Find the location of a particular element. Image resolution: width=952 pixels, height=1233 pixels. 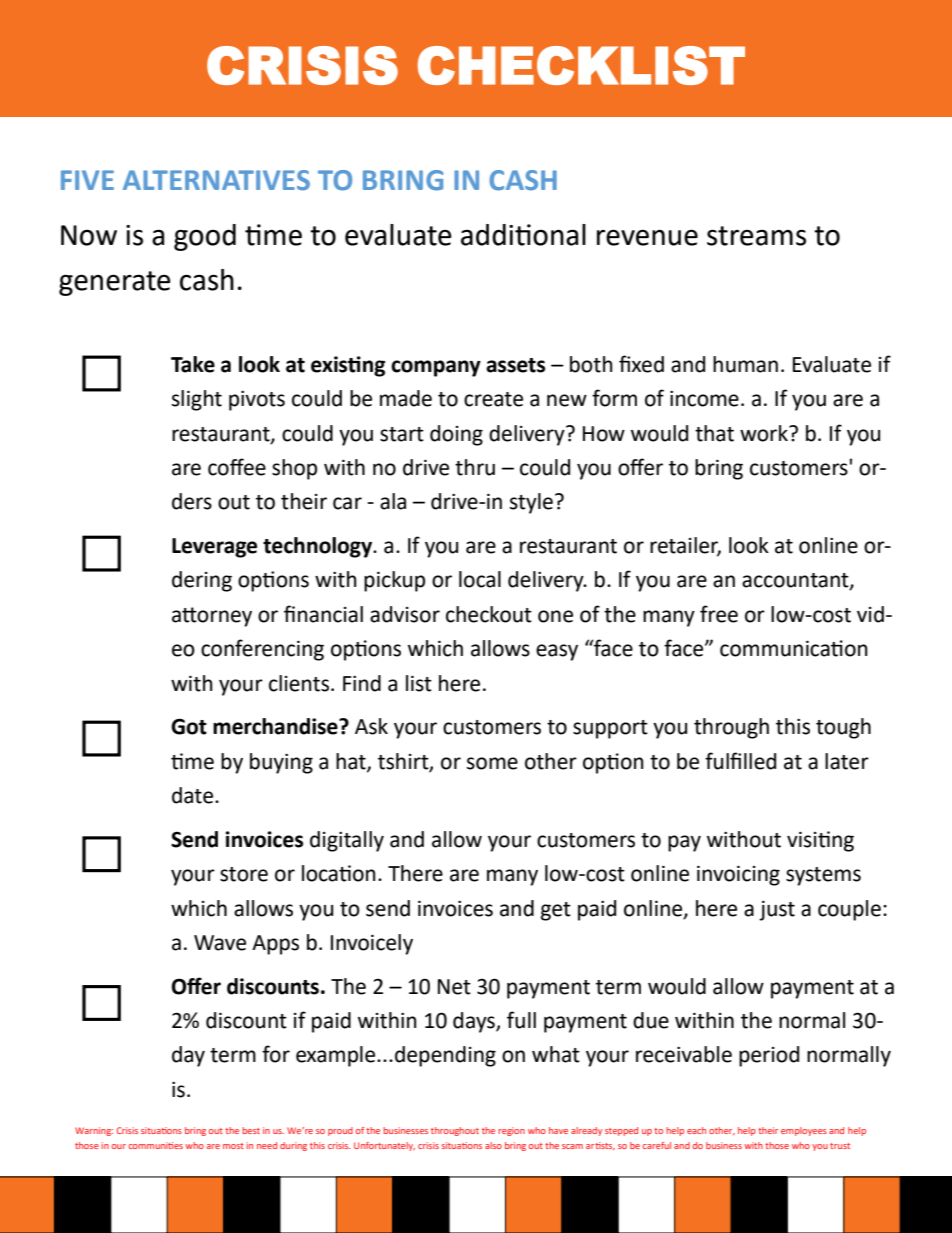

retailer is located at coordinates (685, 546).
